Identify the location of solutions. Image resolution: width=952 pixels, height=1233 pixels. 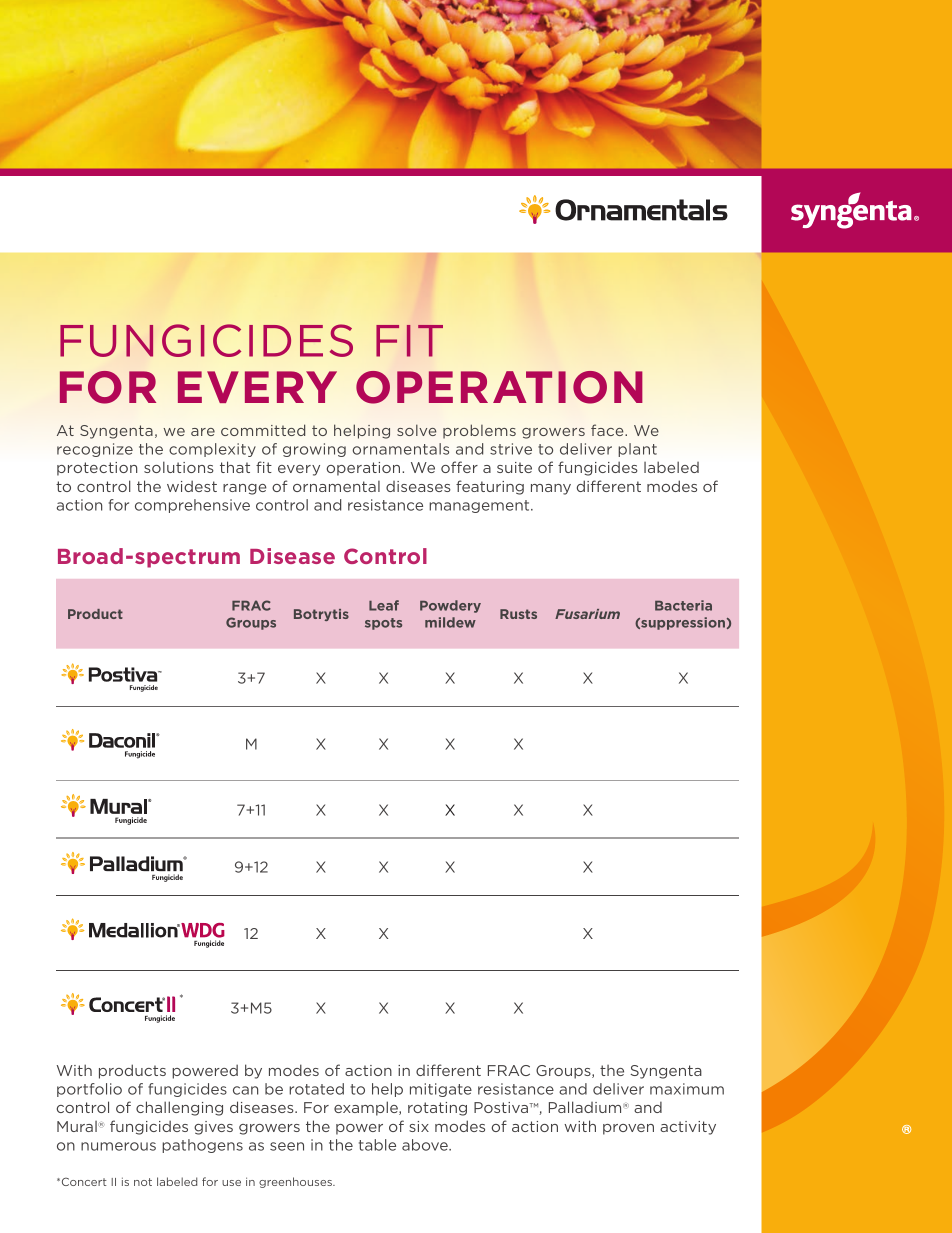
(179, 467).
